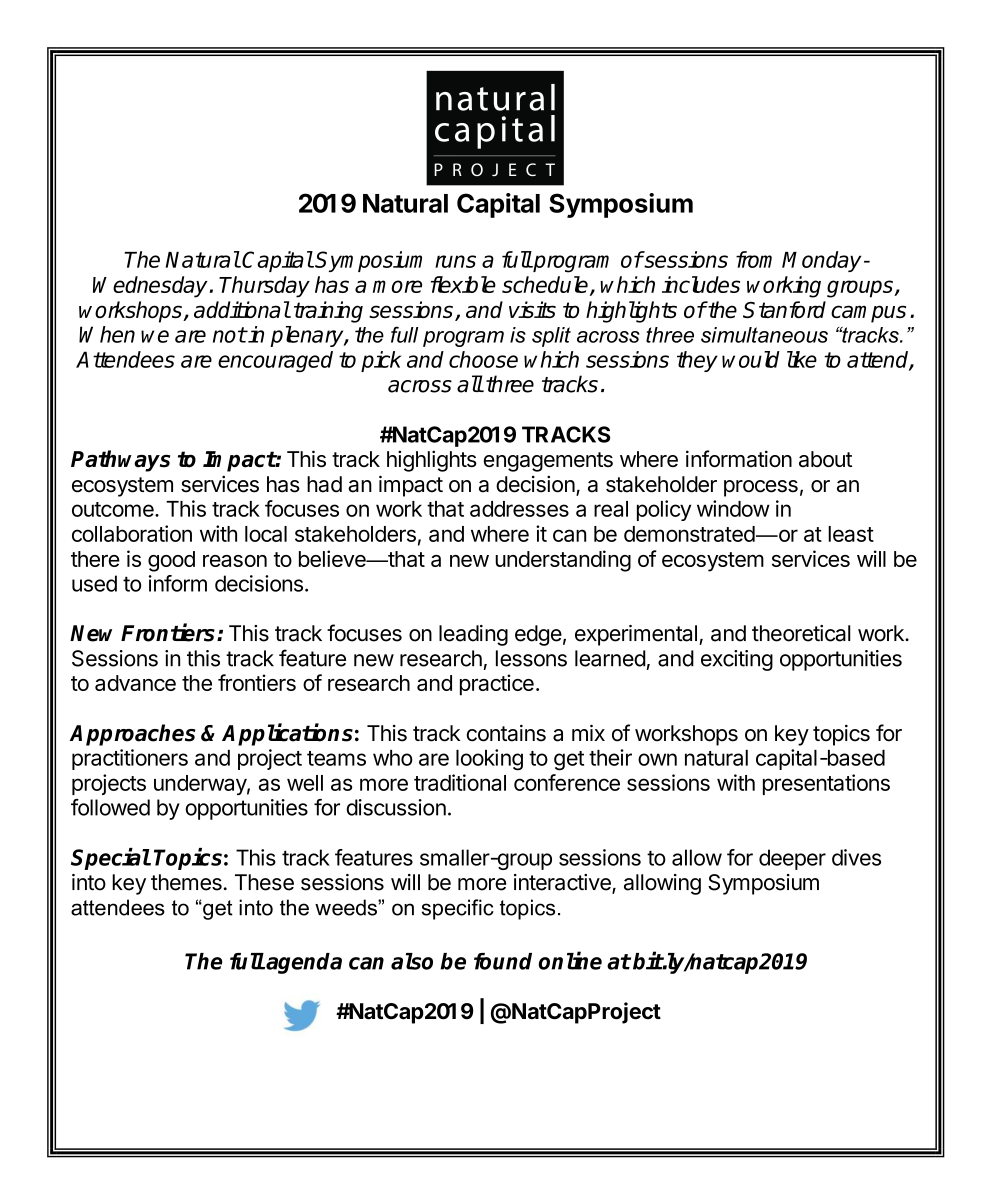  Describe the element at coordinates (503, 961) in the document. I see `found` at that location.
